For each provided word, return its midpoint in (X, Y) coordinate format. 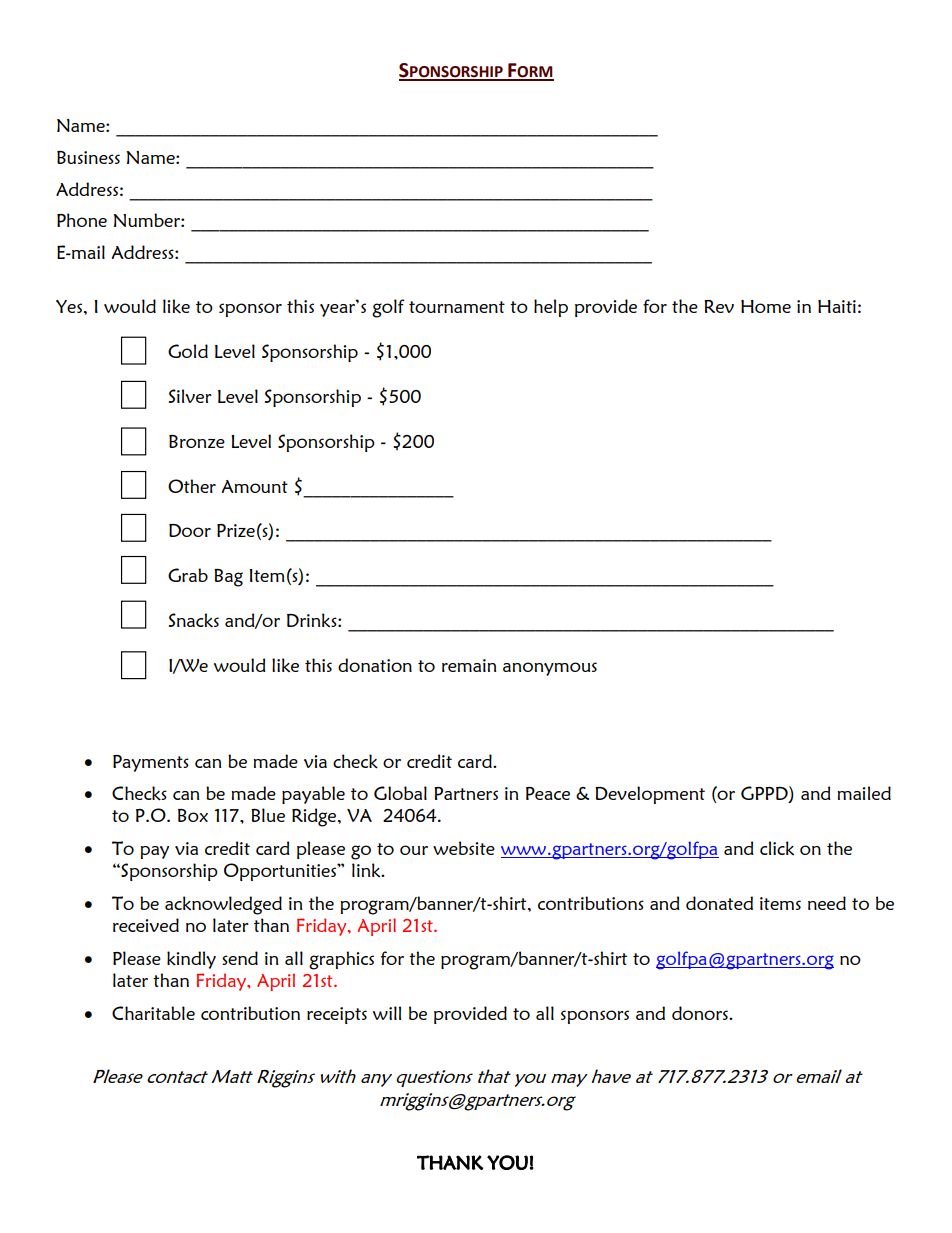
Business (88, 157)
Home (766, 306)
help (551, 308)
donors (701, 1013)
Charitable (153, 1013)
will (387, 1013)
